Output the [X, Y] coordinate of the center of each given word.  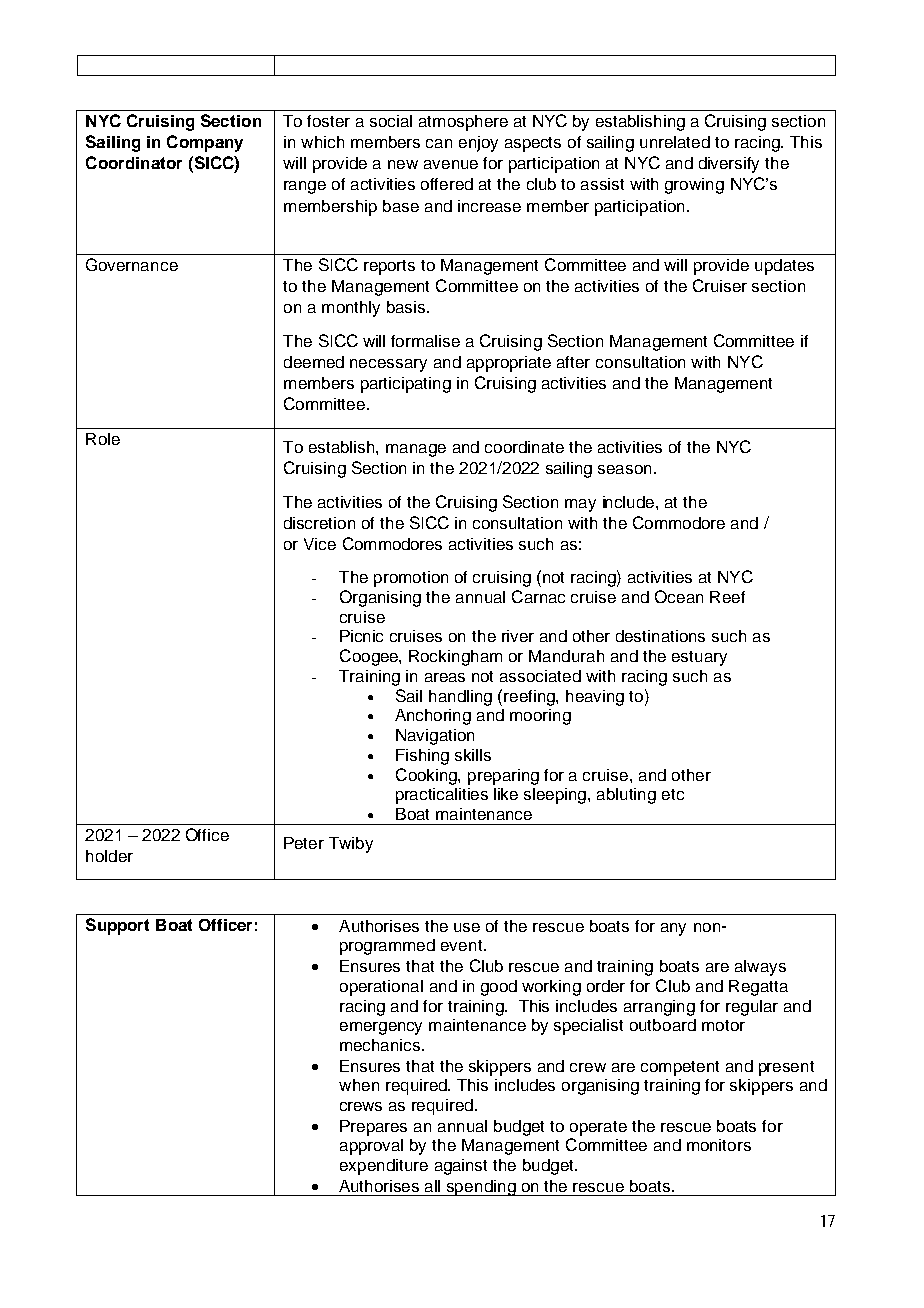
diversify [729, 165]
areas [445, 677]
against [461, 1167]
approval [371, 1147]
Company [205, 143]
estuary [699, 658]
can [439, 143]
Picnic [361, 636]
